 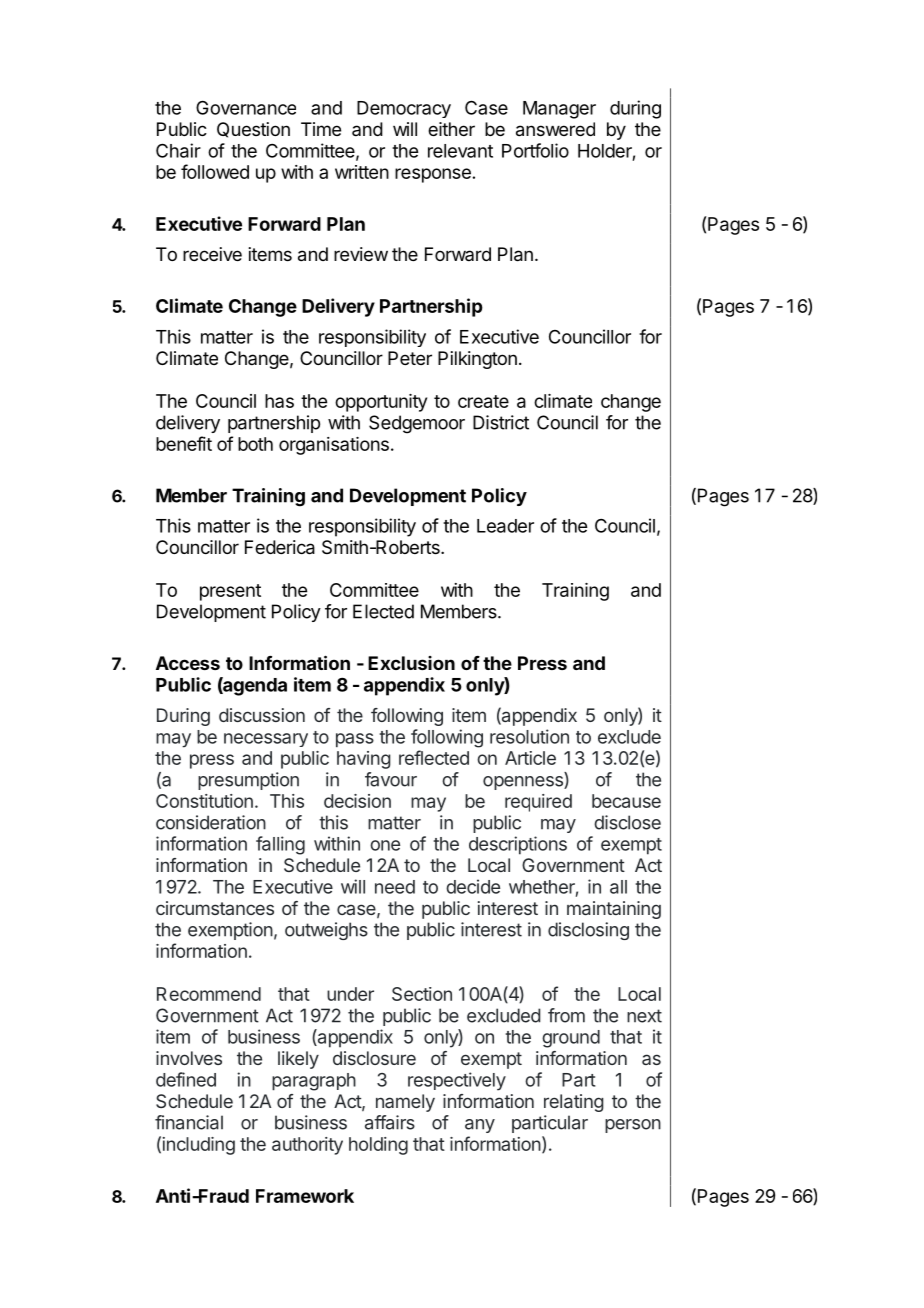 I want to click on present, so click(x=230, y=592).
